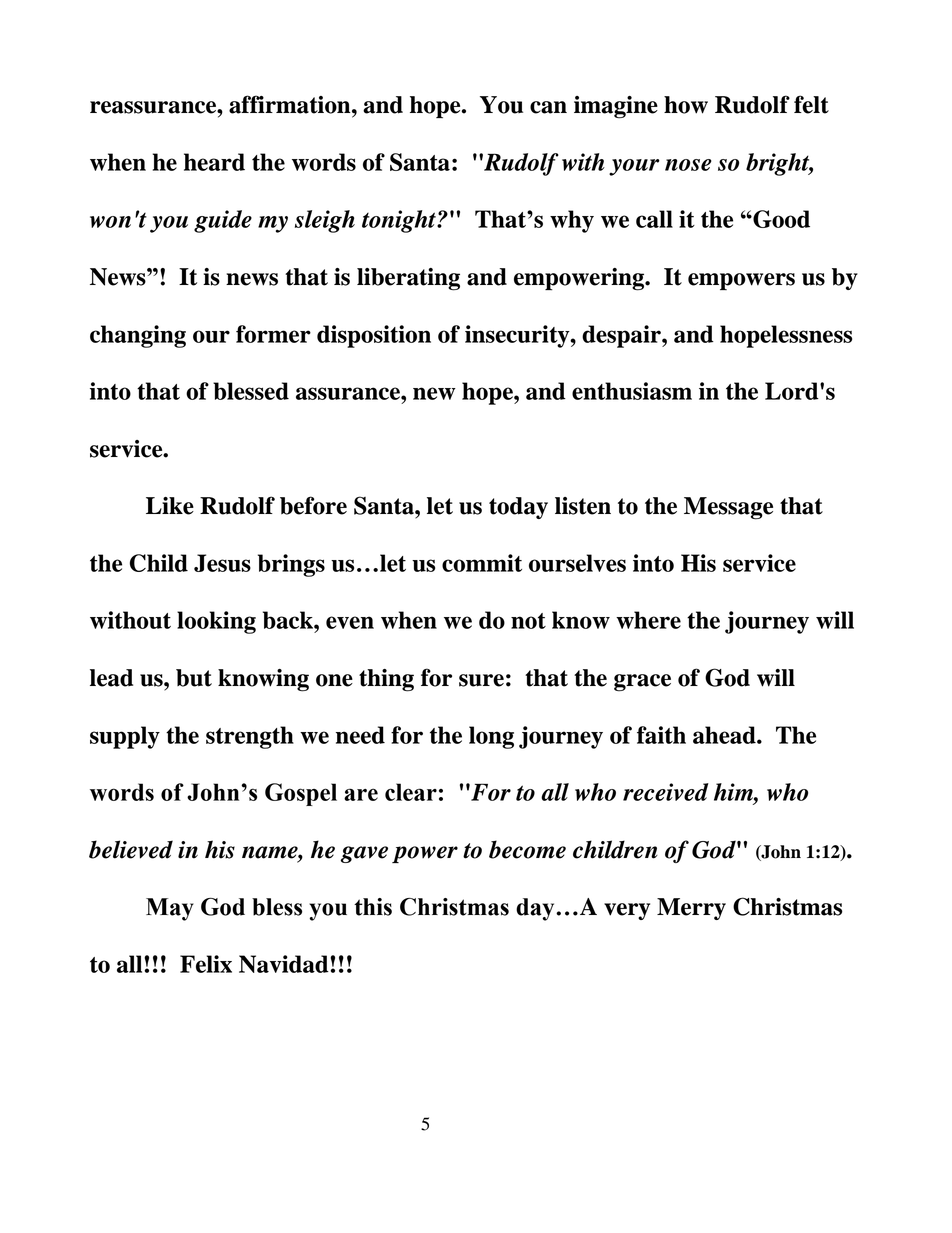 The width and height of the page is (952, 1233). Describe the element at coordinates (214, 162) in the page. I see `heard` at that location.
